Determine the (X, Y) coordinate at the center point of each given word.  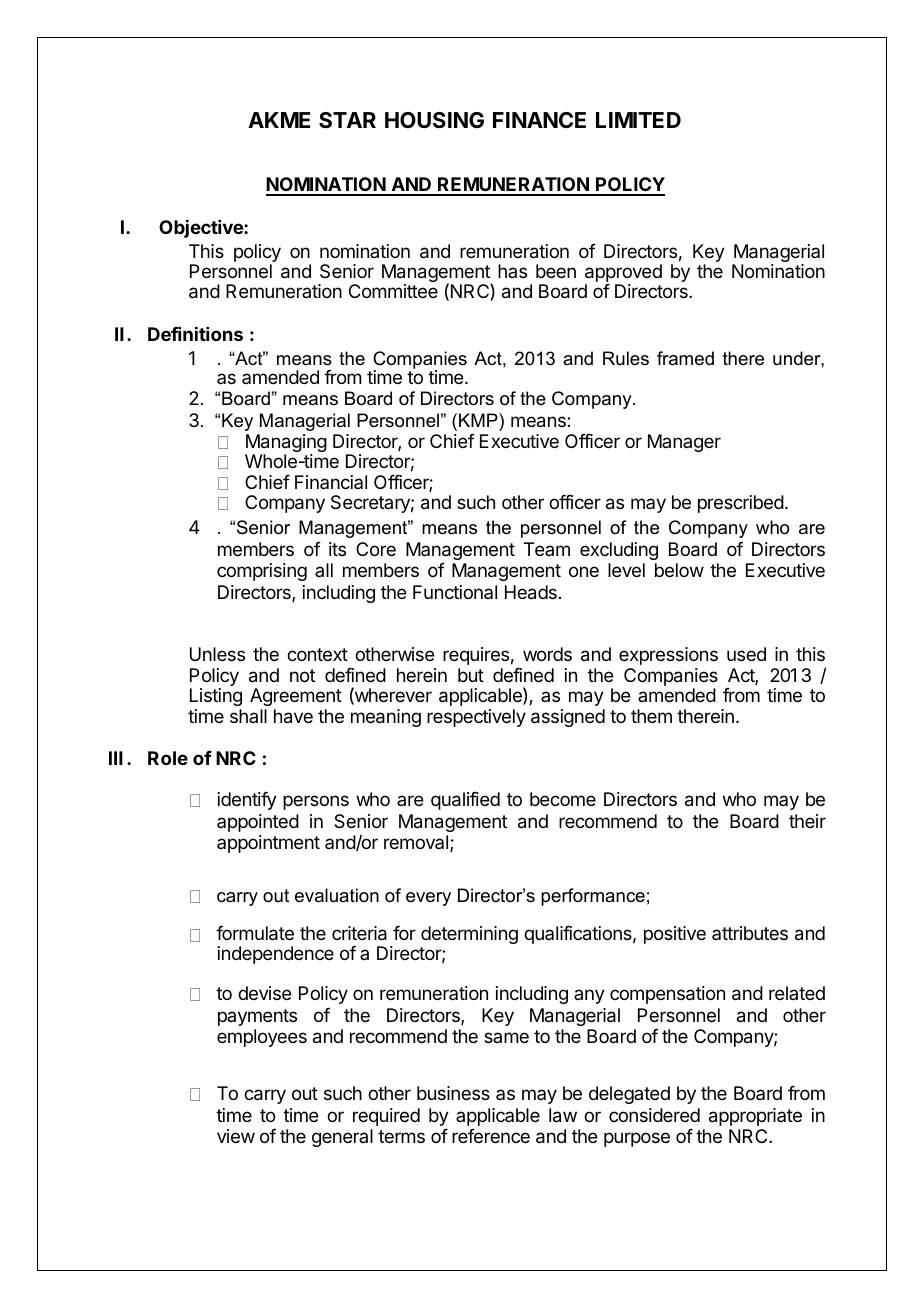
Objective (202, 228)
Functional (455, 592)
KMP (479, 420)
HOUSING (434, 120)
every (428, 899)
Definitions (195, 333)
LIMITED (638, 120)
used (746, 654)
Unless (217, 654)
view (236, 1136)
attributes (750, 933)
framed (685, 358)
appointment (268, 844)
